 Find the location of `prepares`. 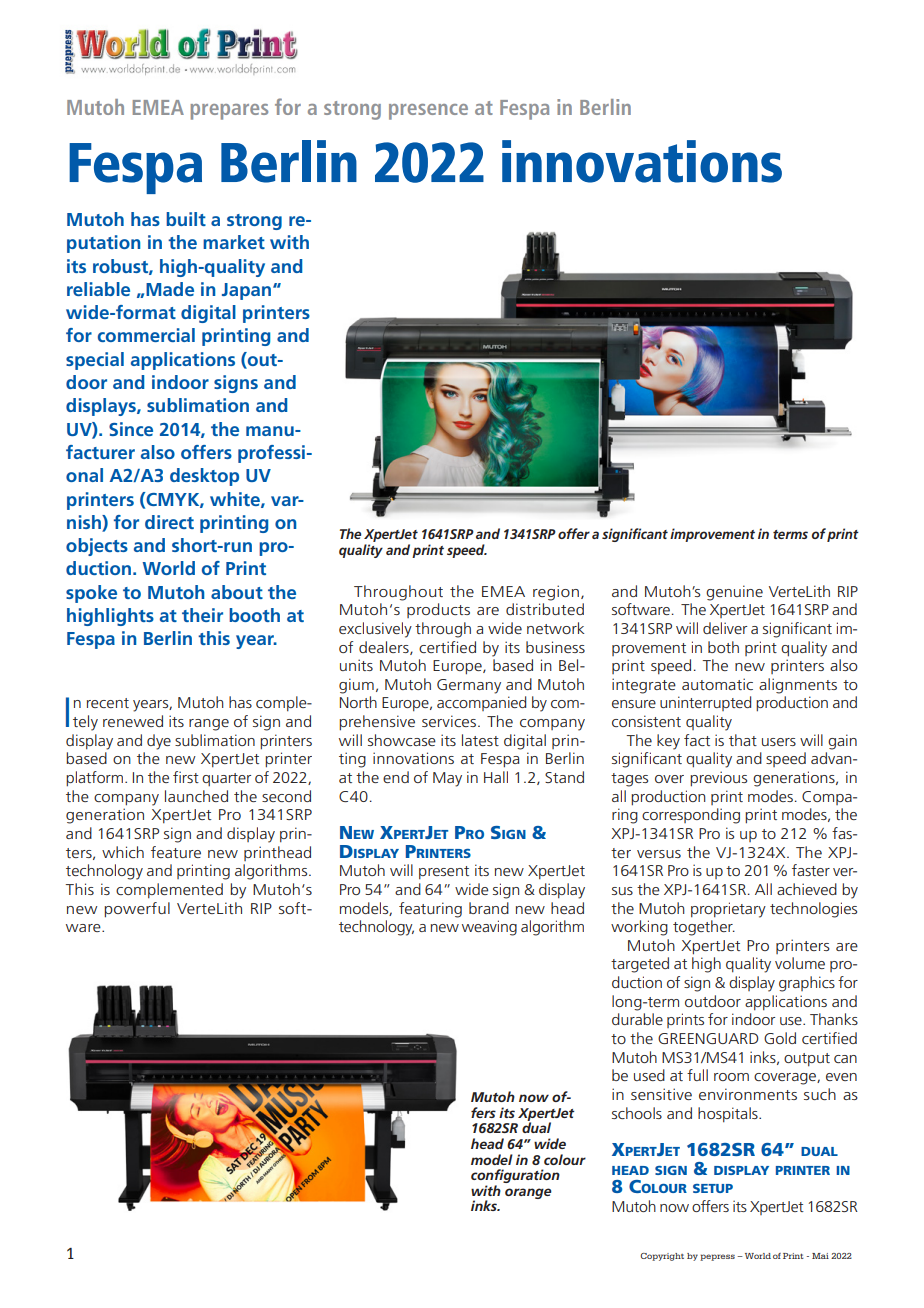

prepares is located at coordinates (229, 112).
